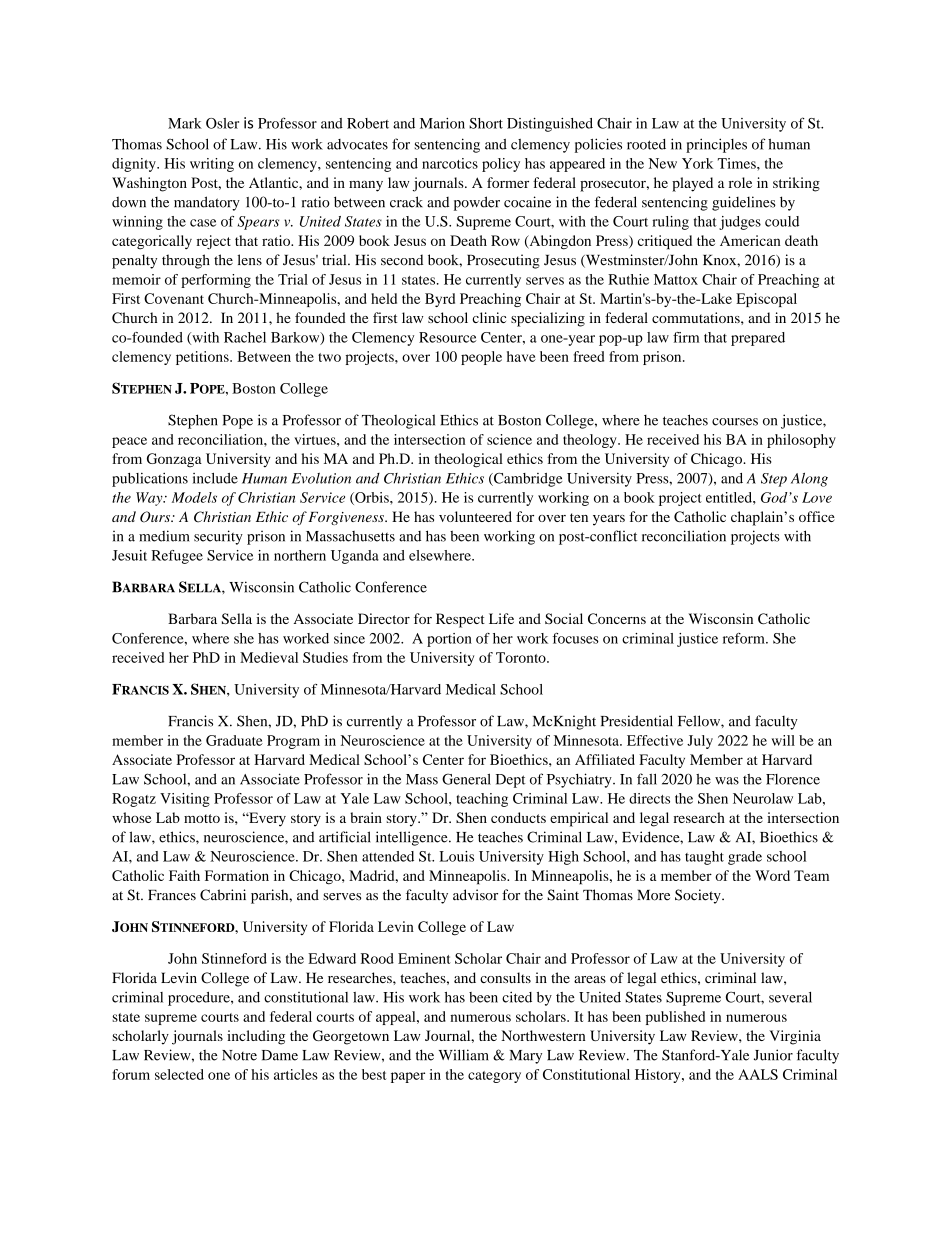 The height and width of the image is (1233, 952). Describe the element at coordinates (450, 163) in the image. I see `narcotics` at that location.
